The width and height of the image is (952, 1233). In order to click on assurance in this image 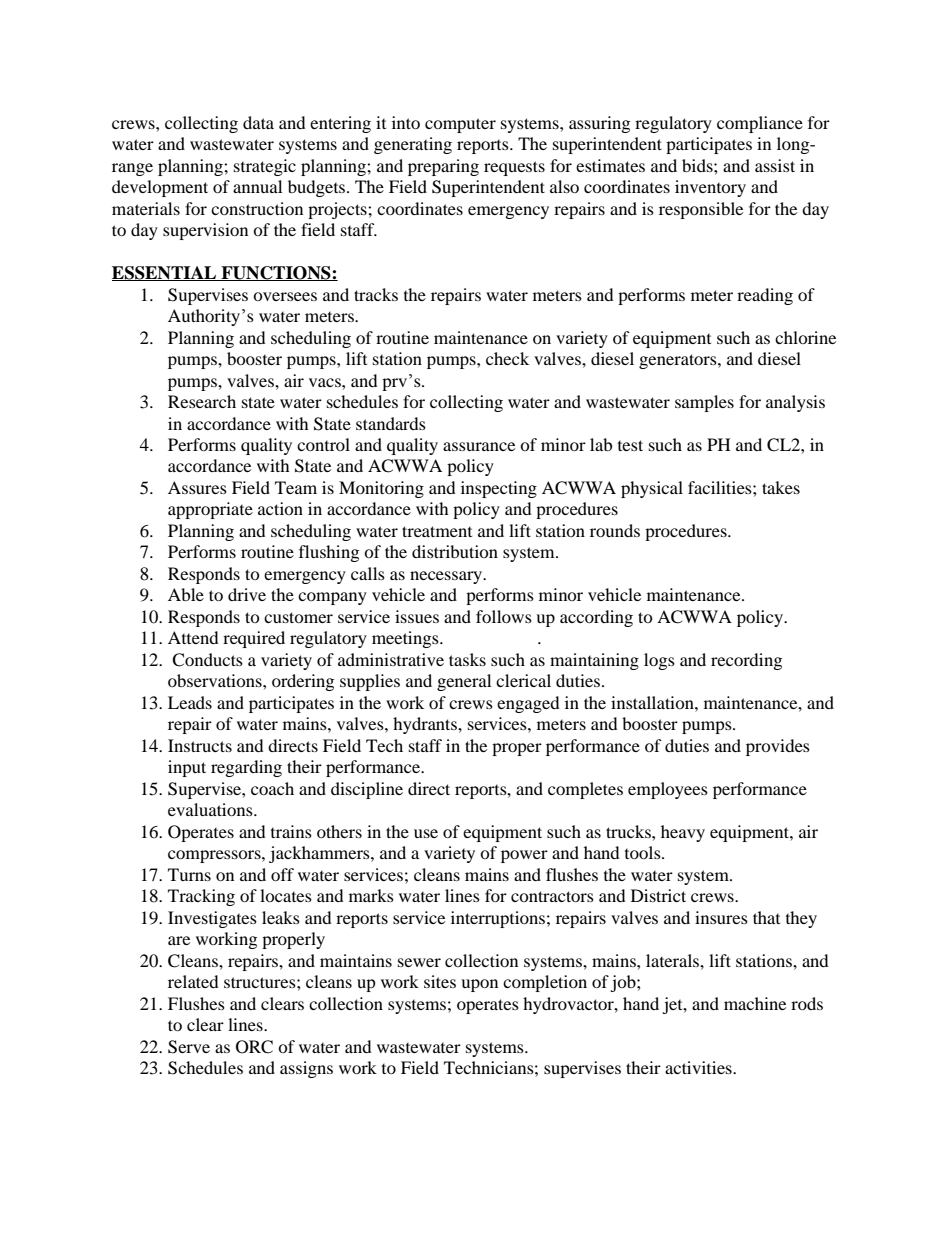, I will do `click(479, 446)`.
